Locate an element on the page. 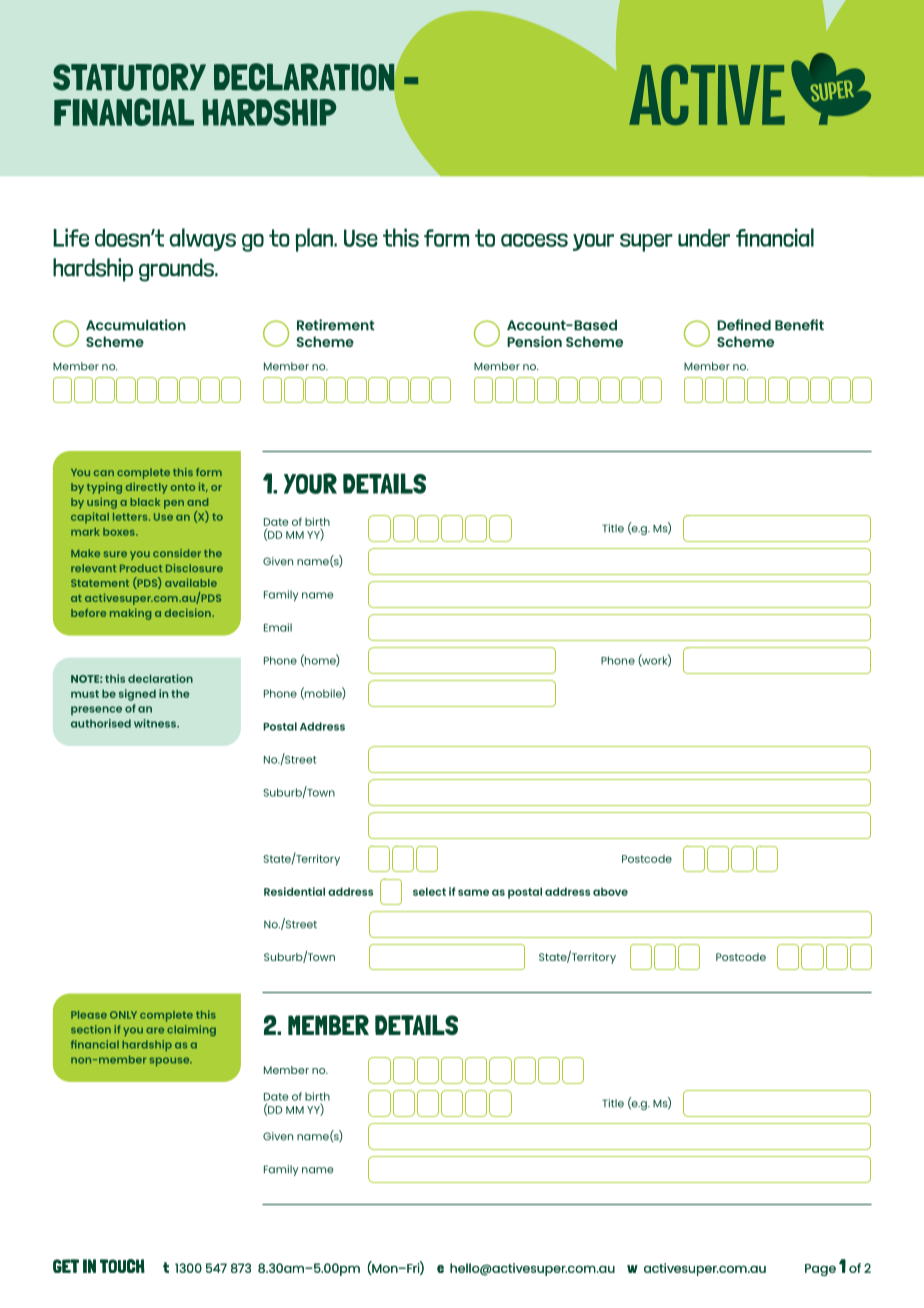  STATUTORY is located at coordinates (129, 77).
